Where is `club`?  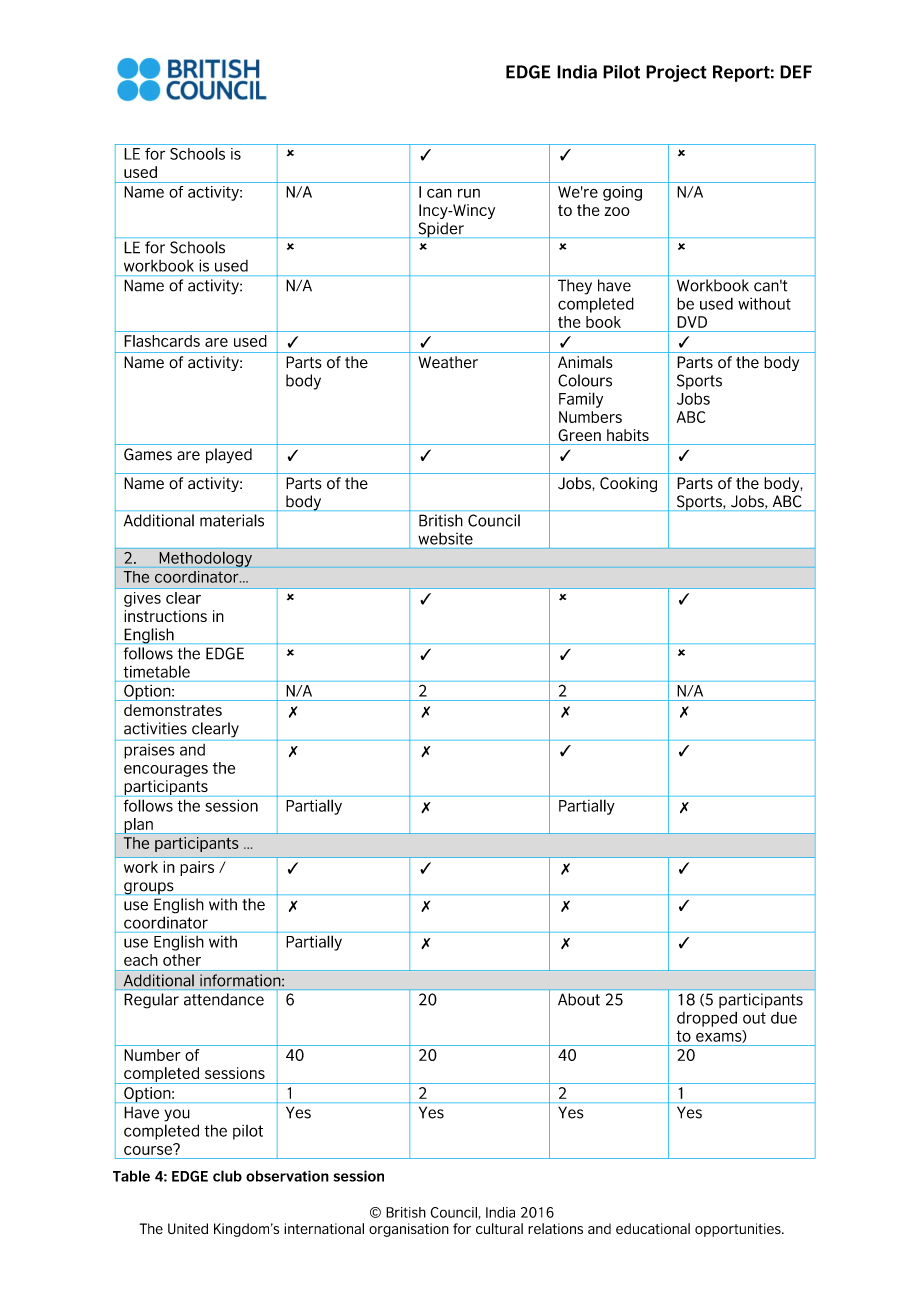
club is located at coordinates (227, 1176).
